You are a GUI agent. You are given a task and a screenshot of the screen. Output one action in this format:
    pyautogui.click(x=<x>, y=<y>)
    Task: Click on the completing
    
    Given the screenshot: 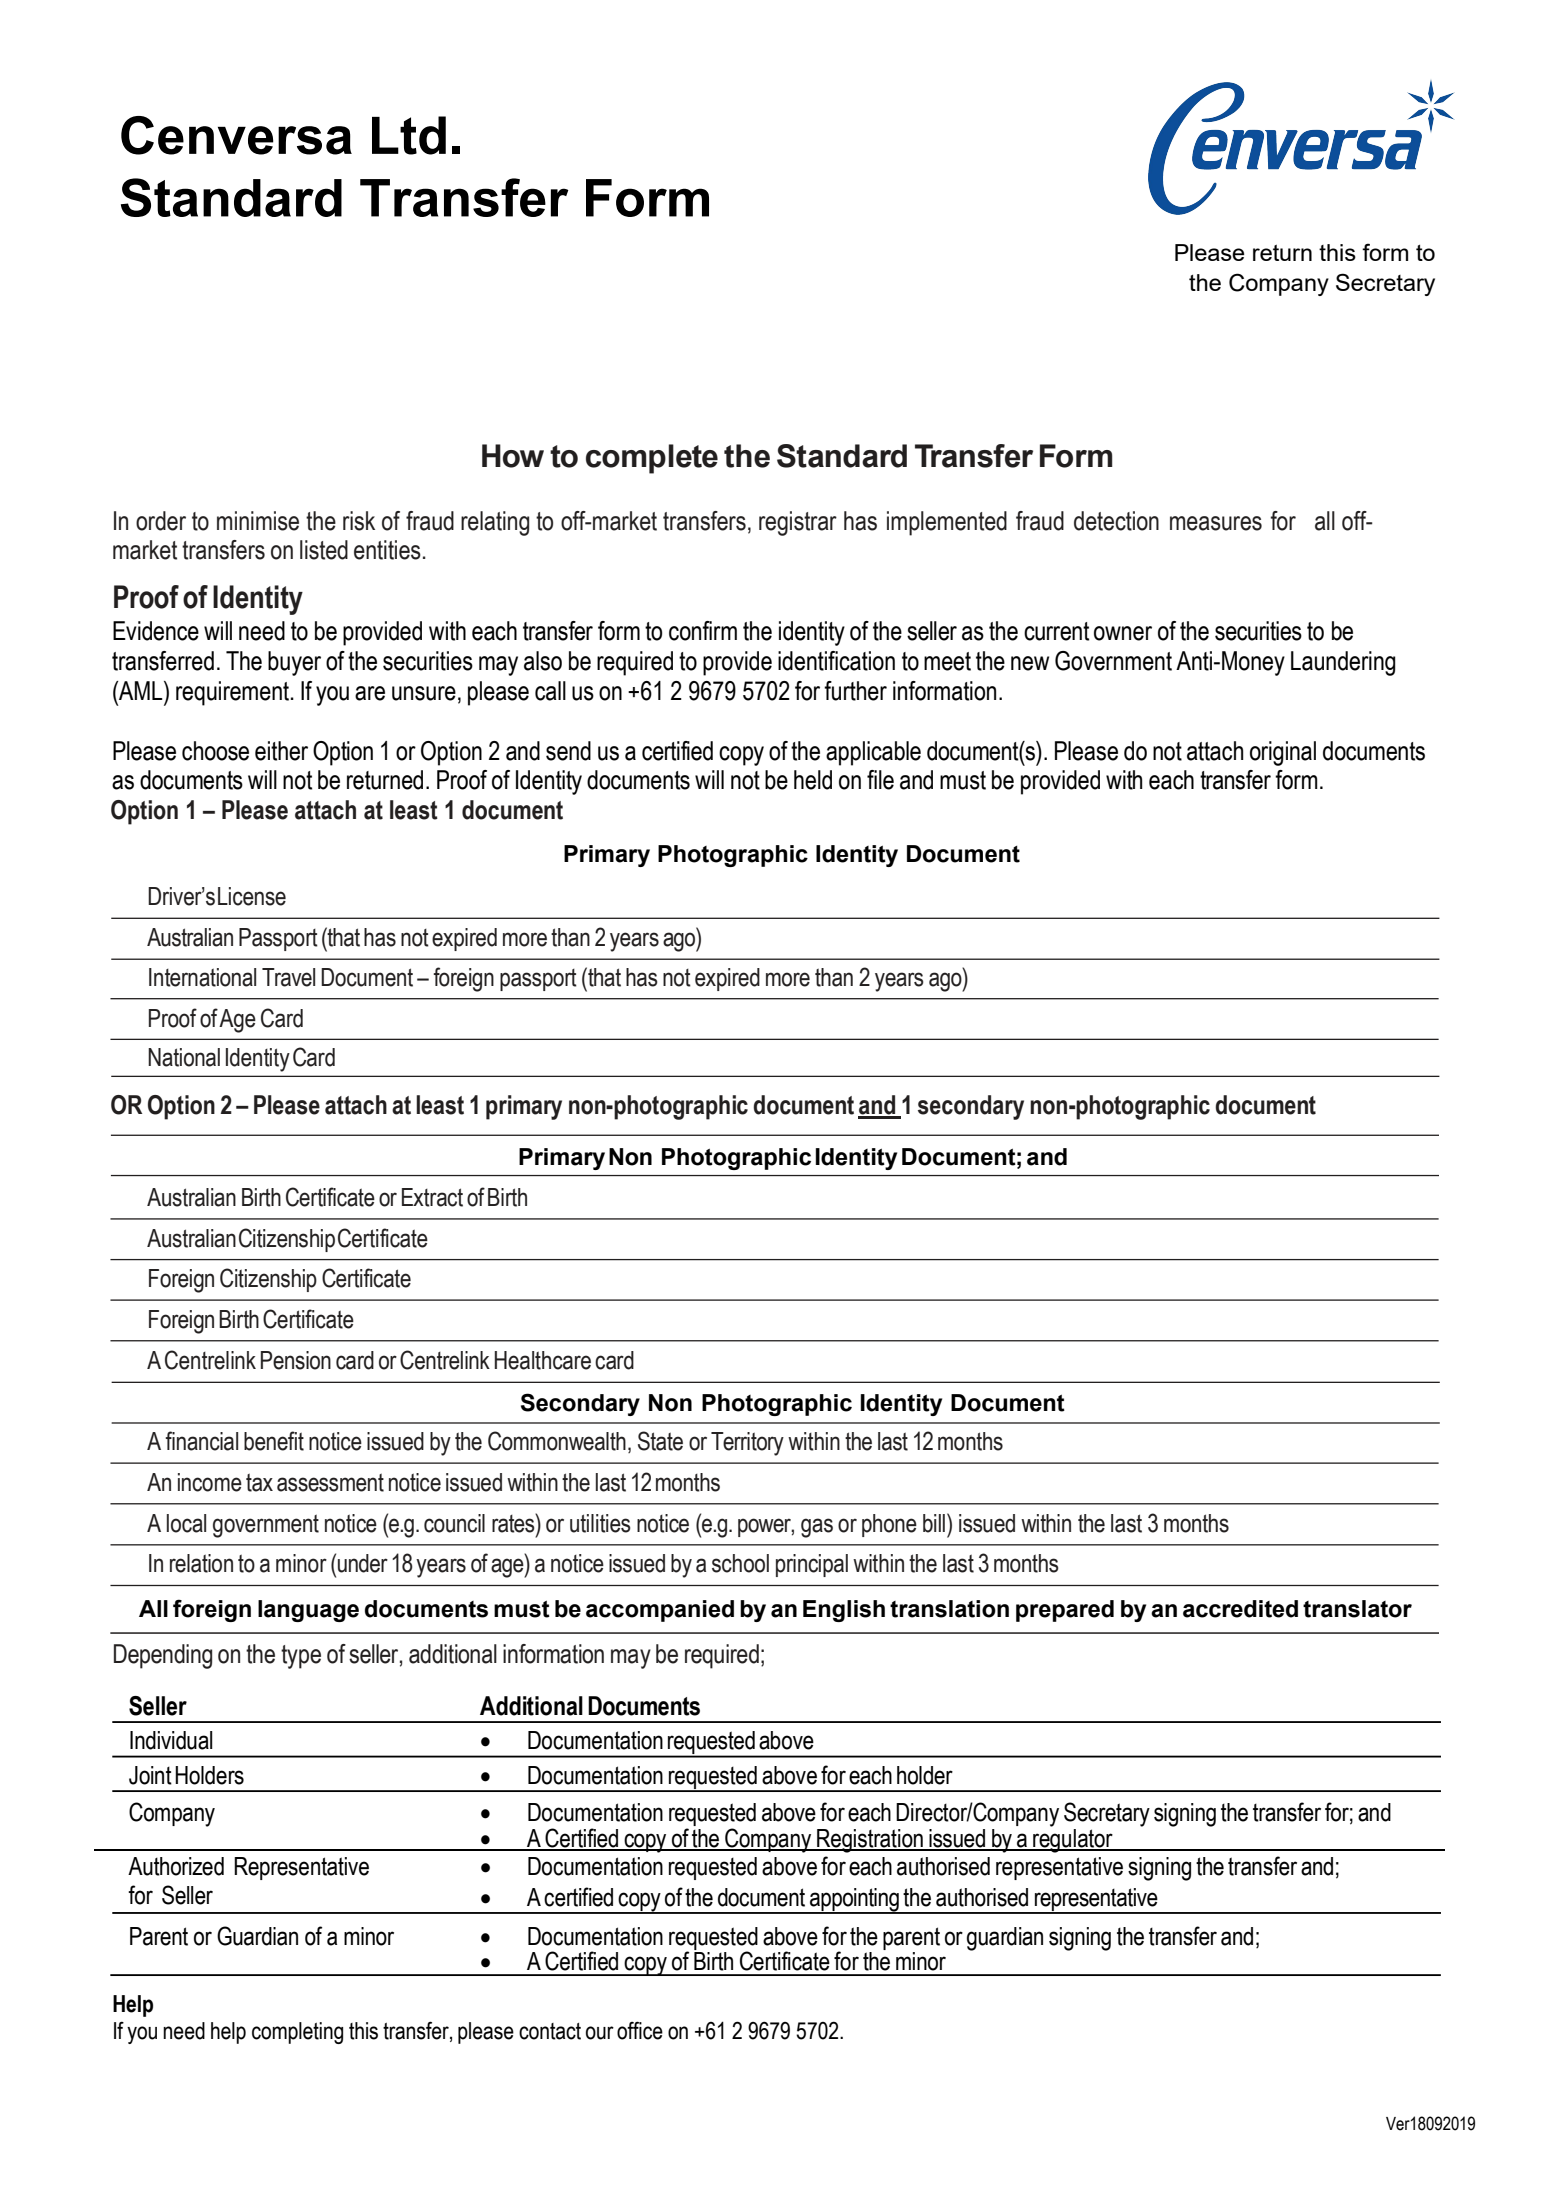 What is the action you would take?
    pyautogui.click(x=297, y=2033)
